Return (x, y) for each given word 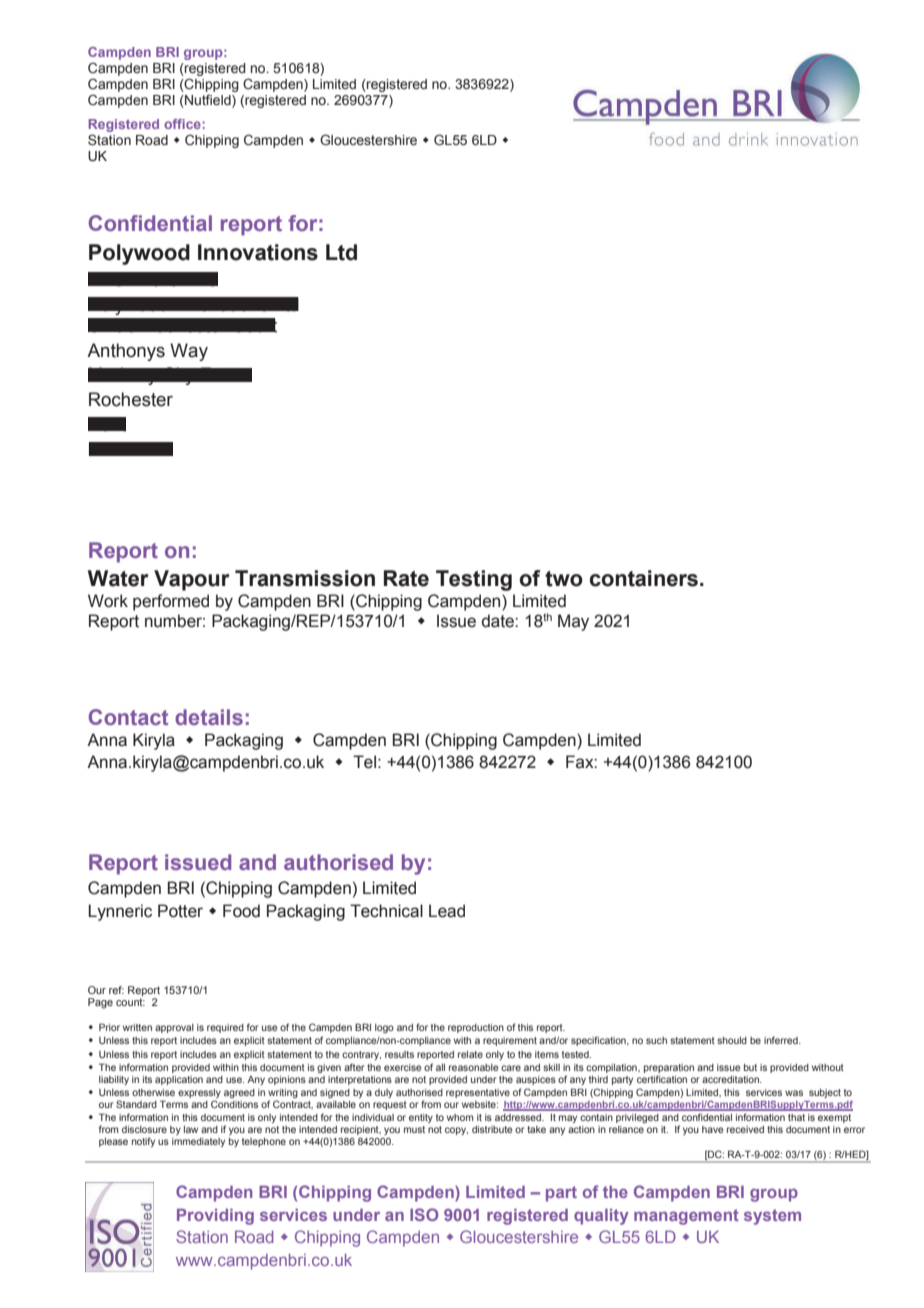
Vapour (192, 580)
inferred (782, 1040)
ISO (424, 1214)
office (182, 124)
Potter (180, 911)
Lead (447, 911)
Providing (215, 1217)
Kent (107, 424)
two (564, 579)
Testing (474, 580)
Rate (406, 578)
